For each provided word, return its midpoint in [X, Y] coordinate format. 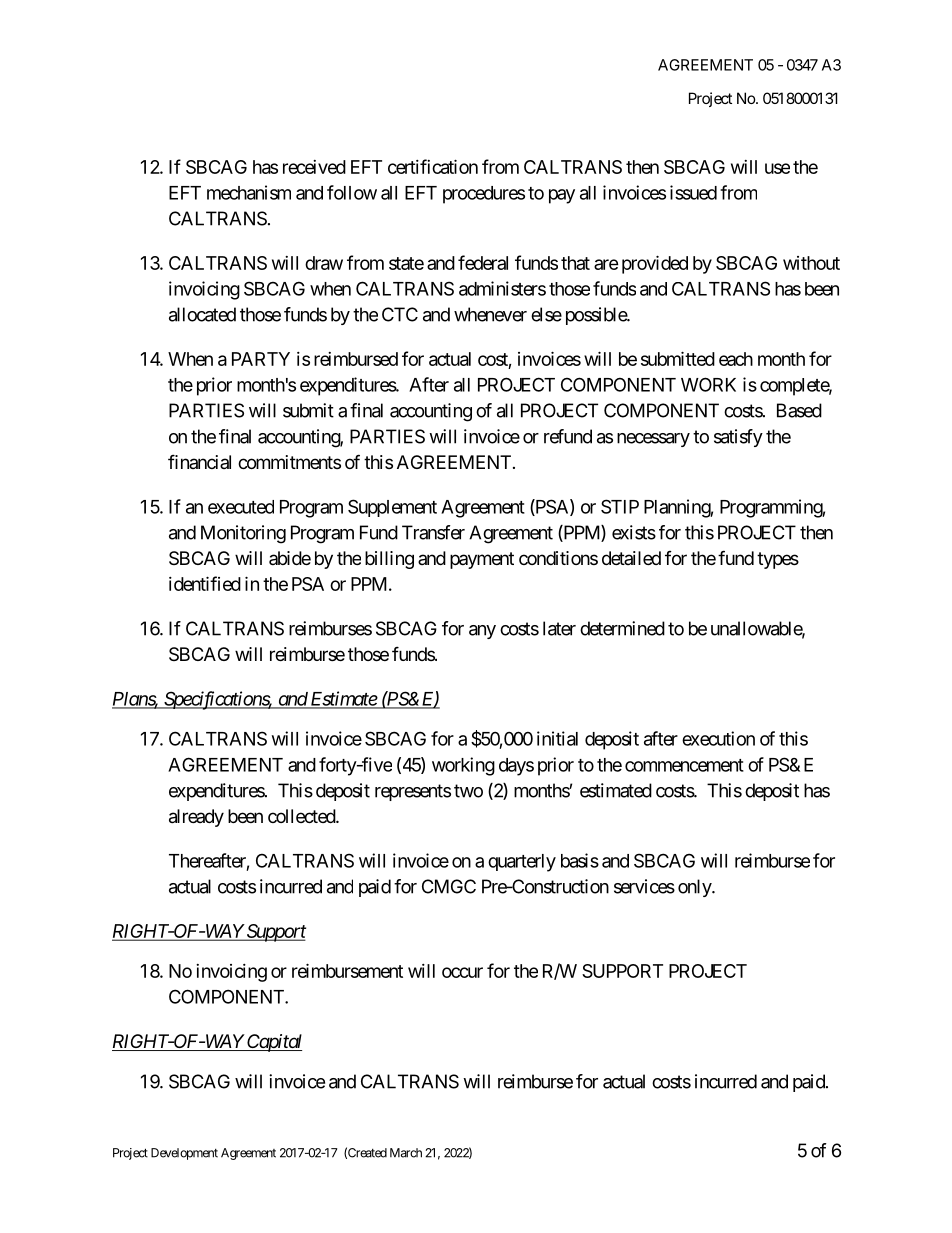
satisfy [738, 438]
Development [184, 1154]
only [695, 888]
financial [199, 461]
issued [693, 192]
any [482, 632]
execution [718, 738]
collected [302, 816]
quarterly [522, 863]
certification [433, 166]
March [406, 1153]
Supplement [392, 508]
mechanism [249, 192]
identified [205, 583]
